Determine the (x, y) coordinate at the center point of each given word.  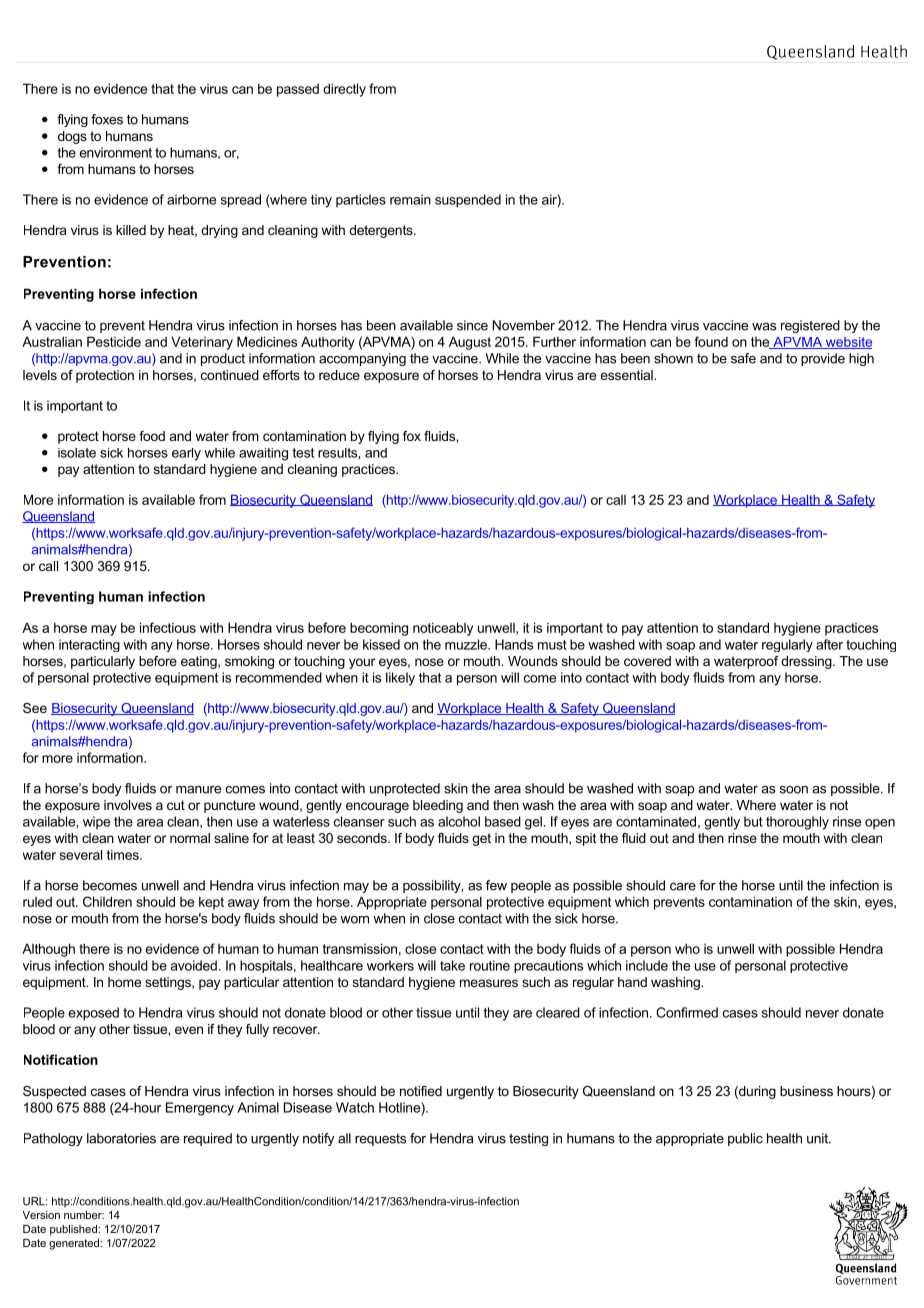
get (481, 839)
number (84, 1215)
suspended (468, 201)
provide (823, 359)
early (186, 454)
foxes (107, 119)
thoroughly (797, 823)
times (124, 855)
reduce (339, 375)
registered (810, 326)
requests (380, 1140)
